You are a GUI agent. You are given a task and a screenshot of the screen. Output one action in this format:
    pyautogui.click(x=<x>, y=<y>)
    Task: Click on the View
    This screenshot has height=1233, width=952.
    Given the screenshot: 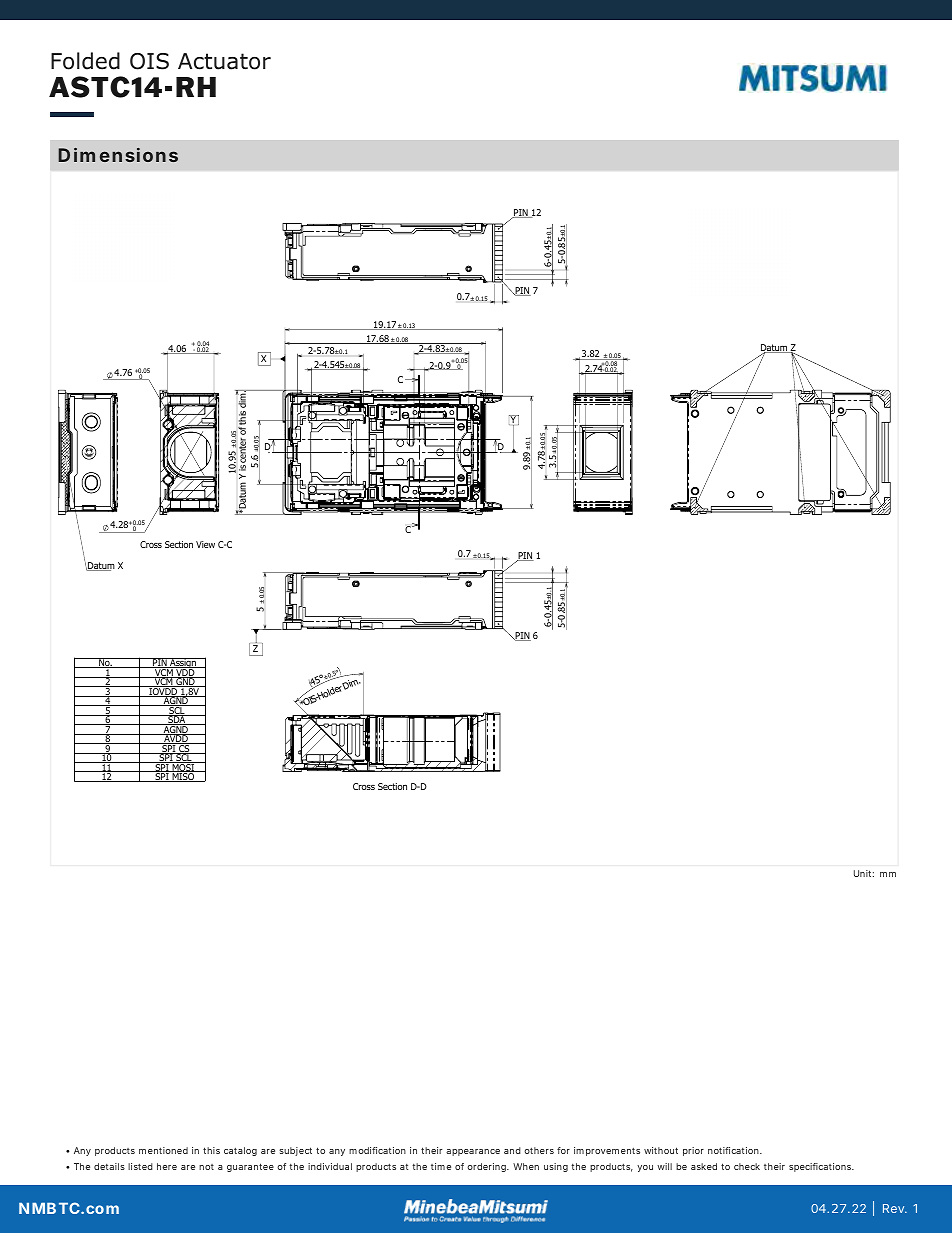 What is the action you would take?
    pyautogui.click(x=205, y=544)
